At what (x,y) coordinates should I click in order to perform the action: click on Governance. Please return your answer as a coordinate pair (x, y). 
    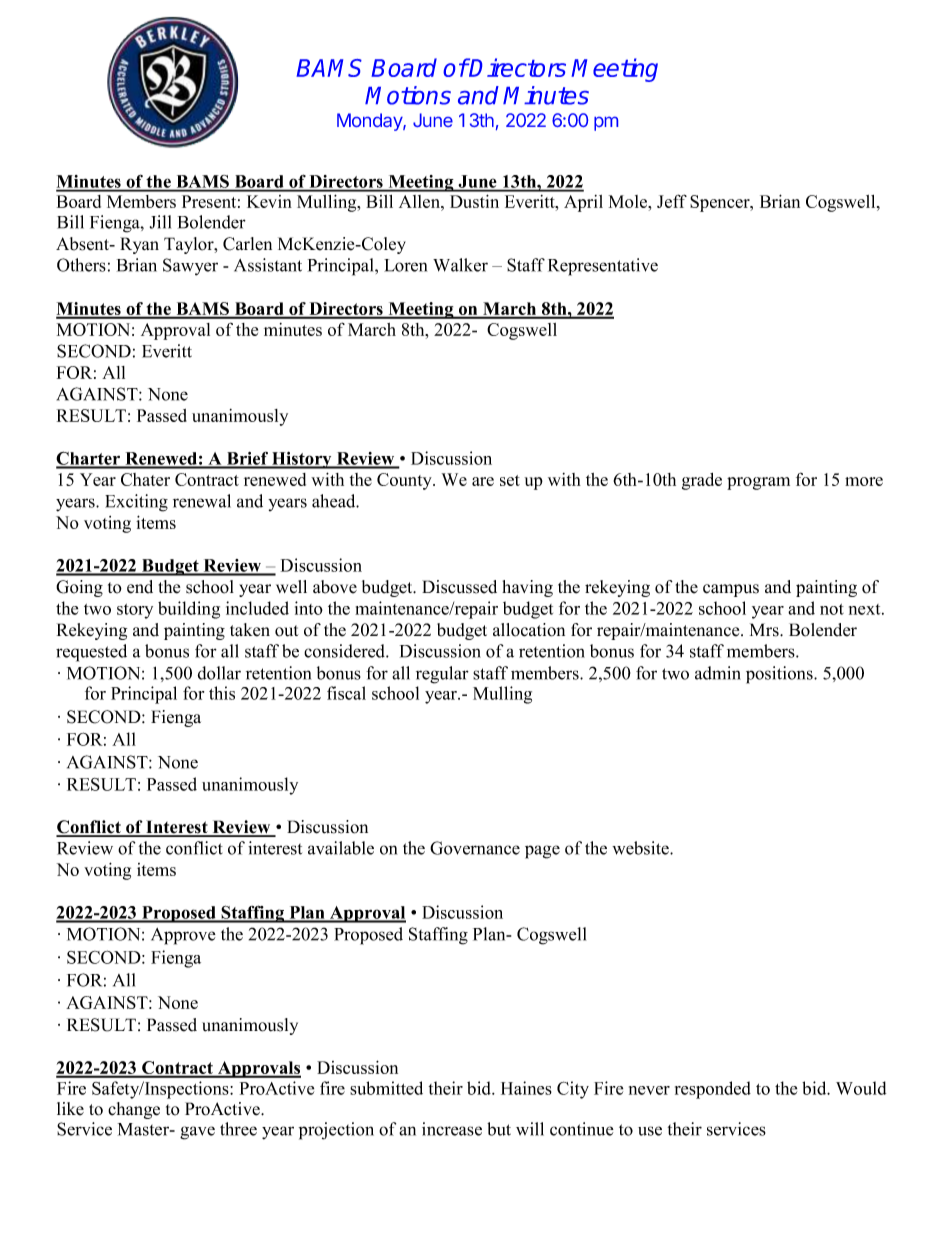
    Looking at the image, I should click on (475, 848).
